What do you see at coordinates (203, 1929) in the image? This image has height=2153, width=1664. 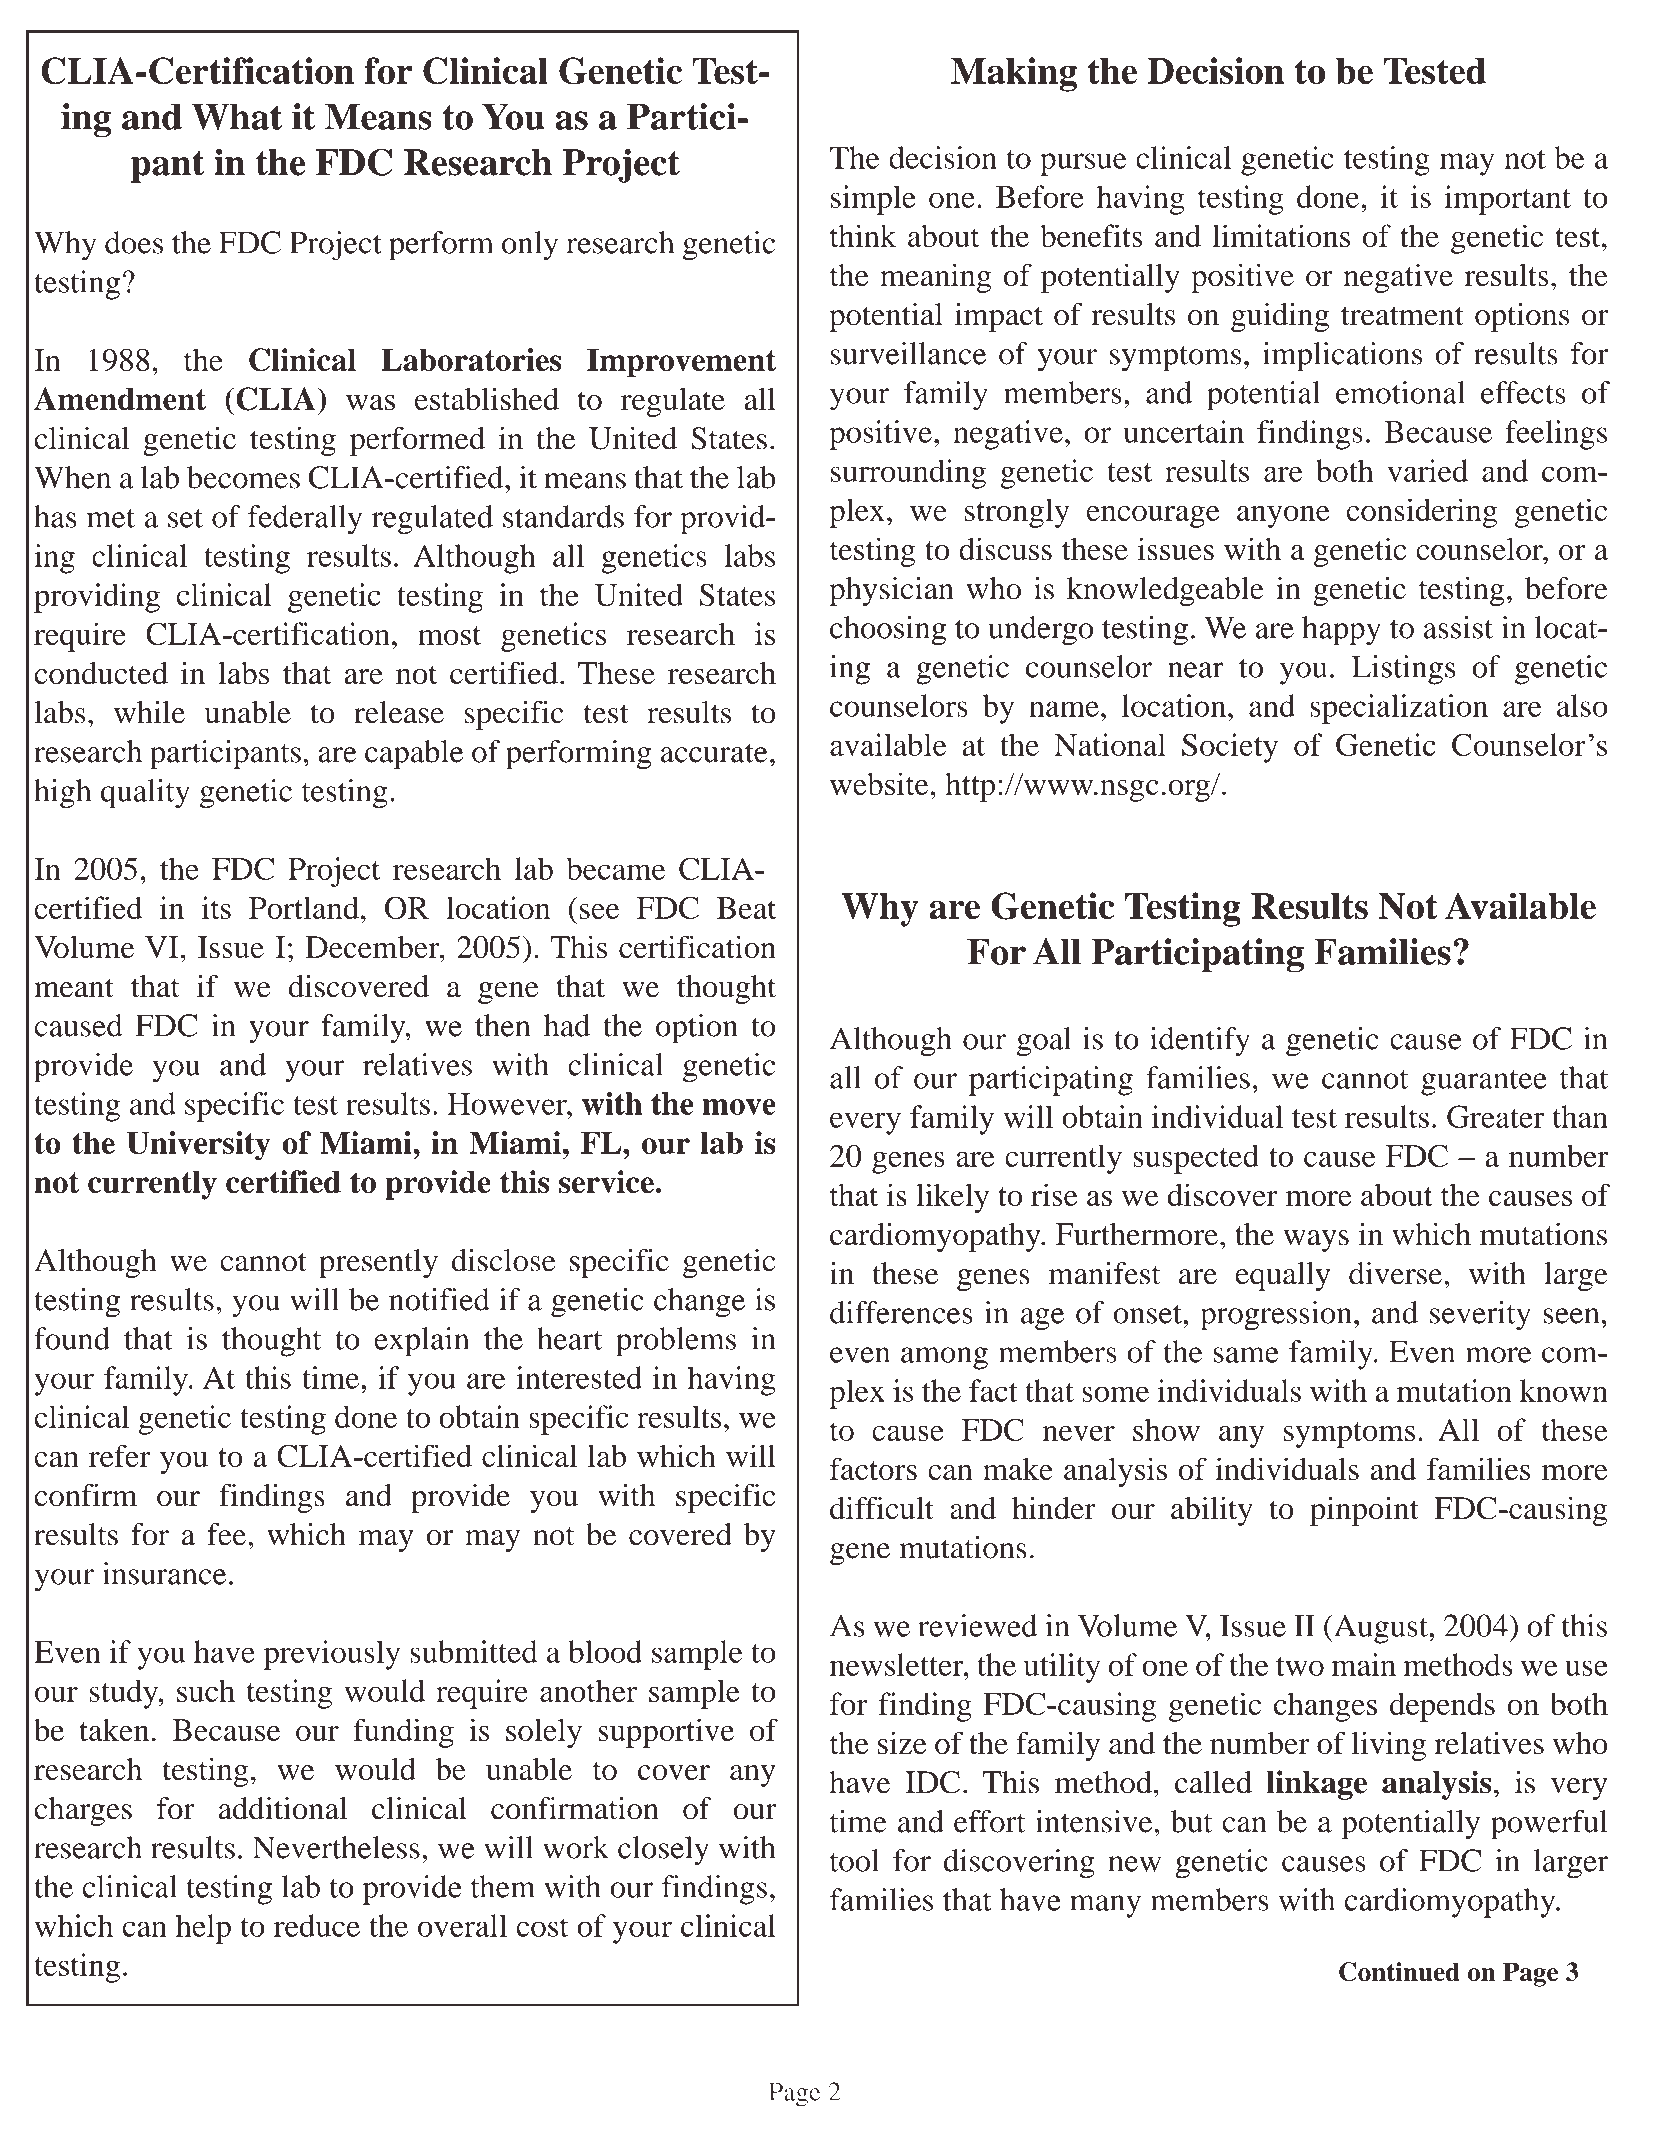 I see `help` at bounding box center [203, 1929].
